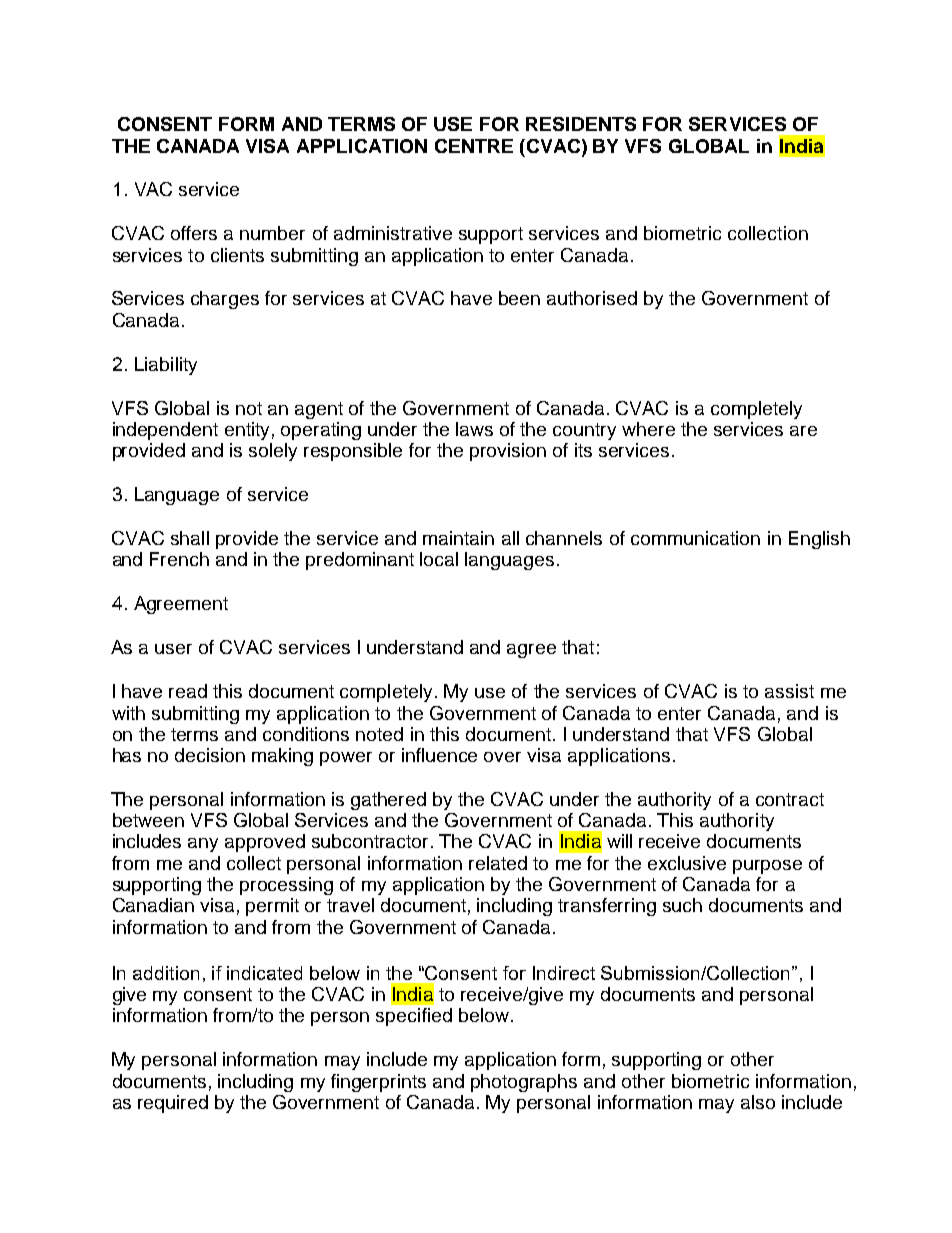  What do you see at coordinates (439, 559) in the document?
I see `local` at bounding box center [439, 559].
